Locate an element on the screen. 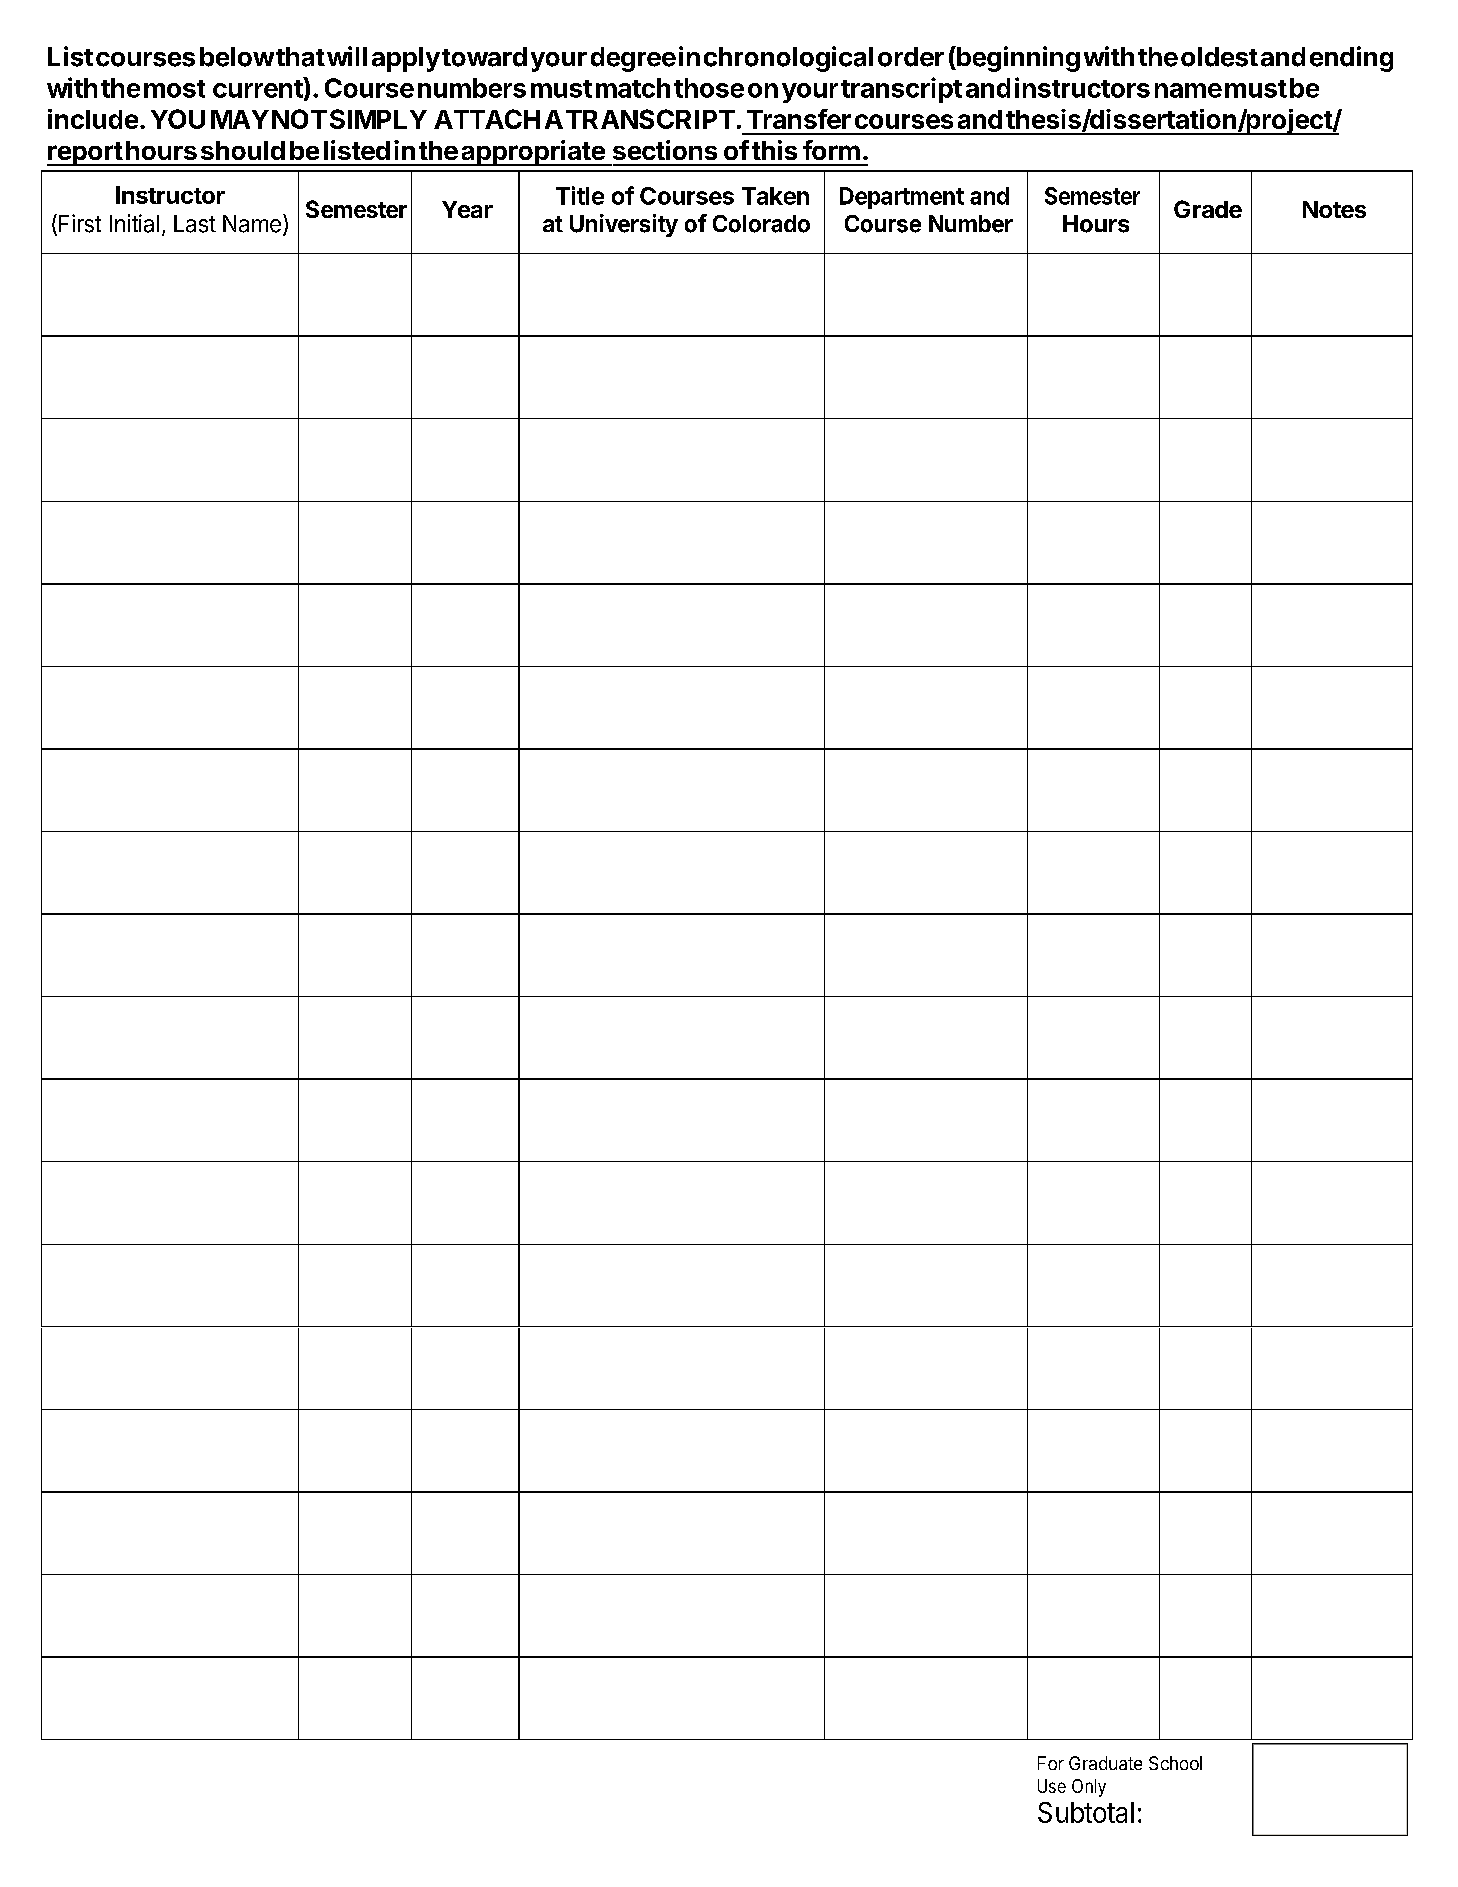  MAY is located at coordinates (240, 119).
